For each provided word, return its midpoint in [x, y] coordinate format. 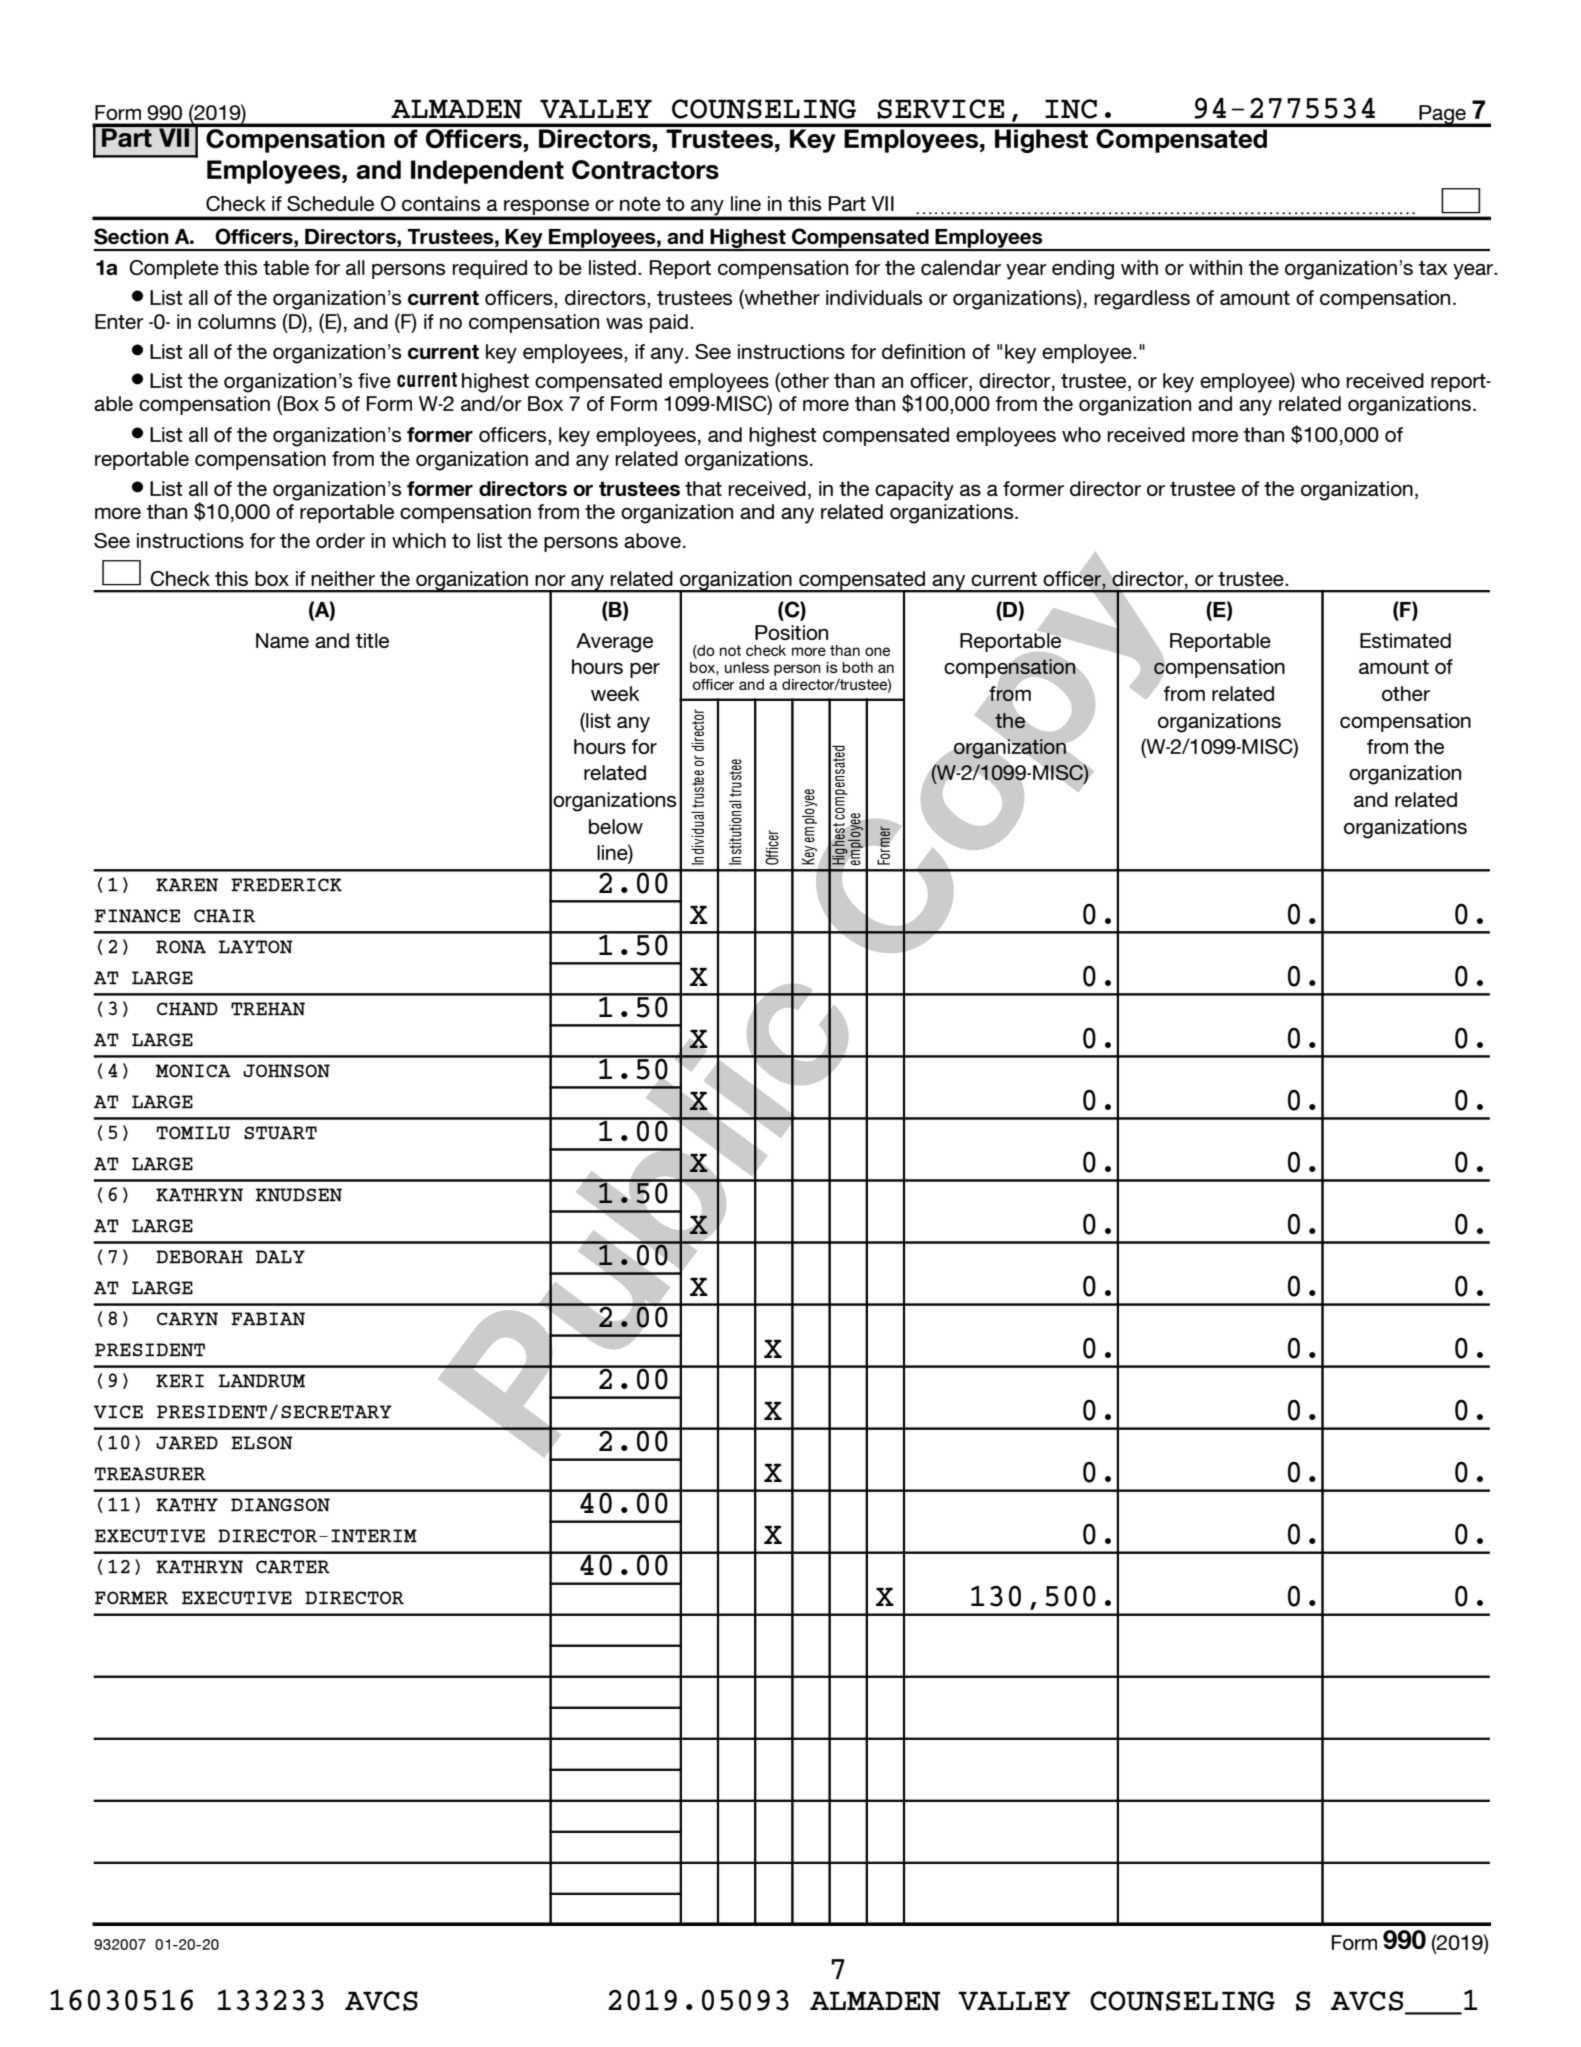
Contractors [645, 169]
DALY [280, 1257]
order [340, 540]
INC [1071, 109]
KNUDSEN [299, 1195]
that [703, 488]
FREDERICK [286, 885]
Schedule [330, 203]
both [857, 667]
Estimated [1405, 640]
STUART [280, 1133]
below [616, 826]
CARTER [293, 1567]
